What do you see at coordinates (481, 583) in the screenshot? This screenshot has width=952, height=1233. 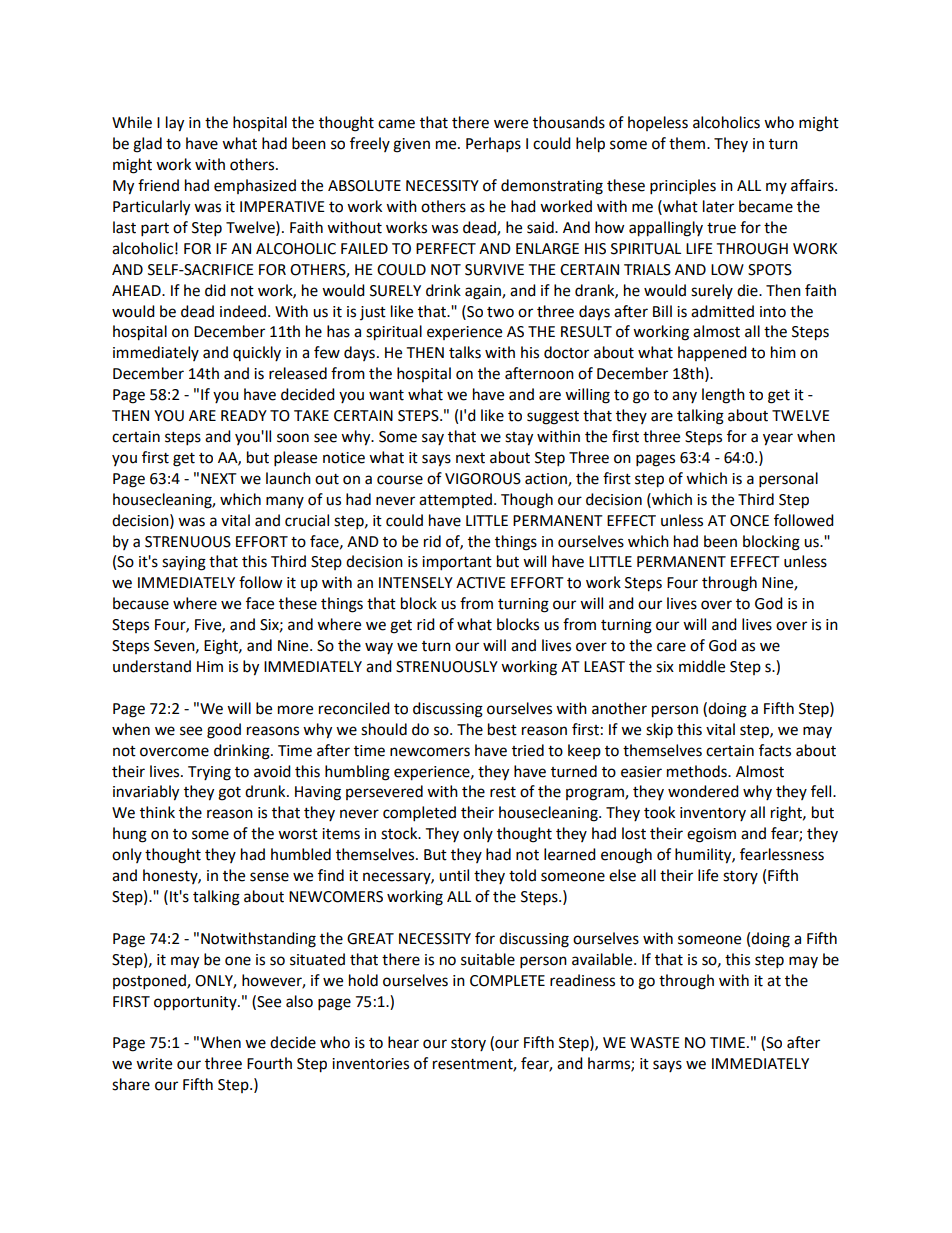 I see `ACTIVE` at bounding box center [481, 583].
